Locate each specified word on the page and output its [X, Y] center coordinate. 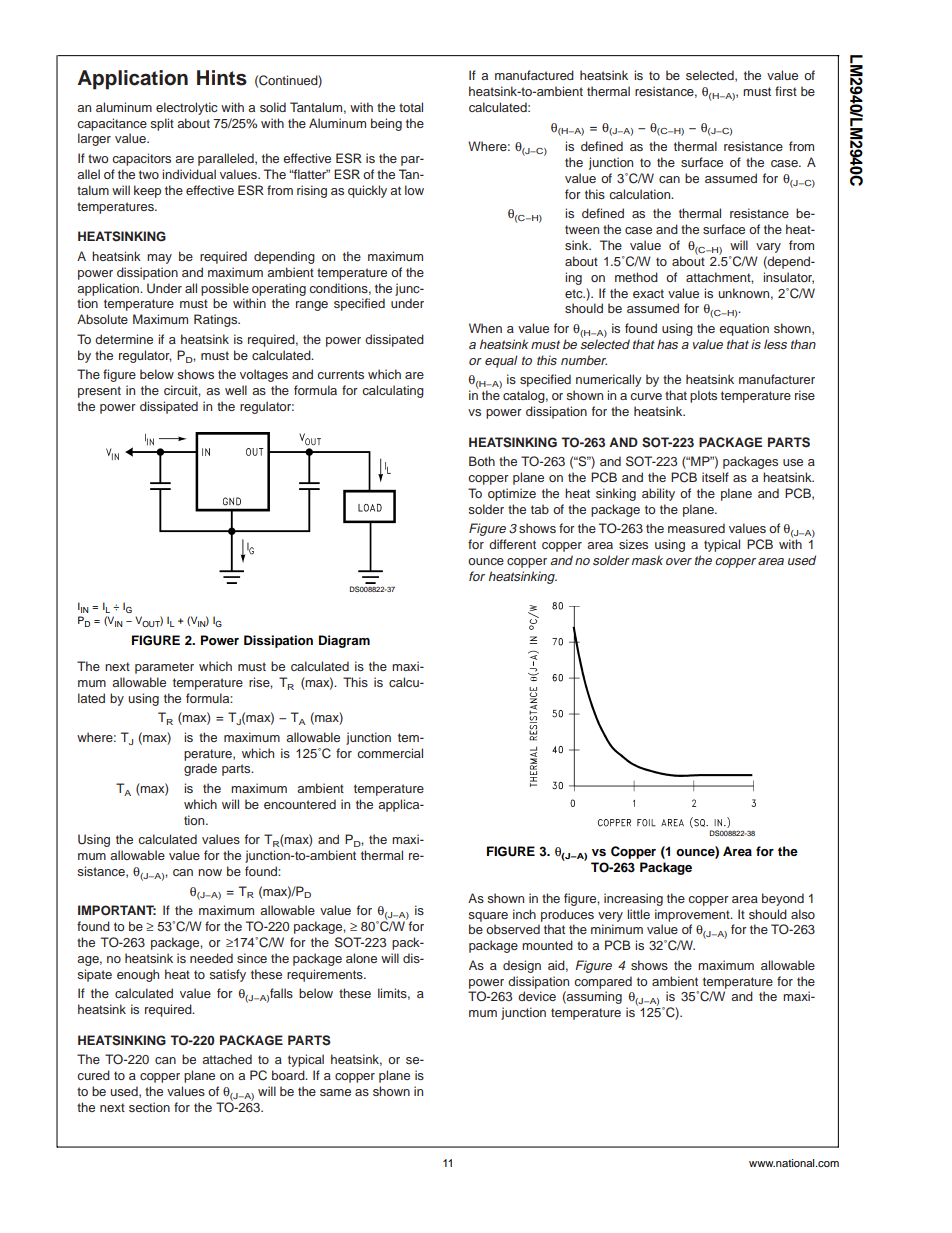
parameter [164, 668]
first [786, 91]
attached [227, 1059]
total [411, 107]
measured [696, 528]
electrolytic [187, 108]
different [512, 544]
